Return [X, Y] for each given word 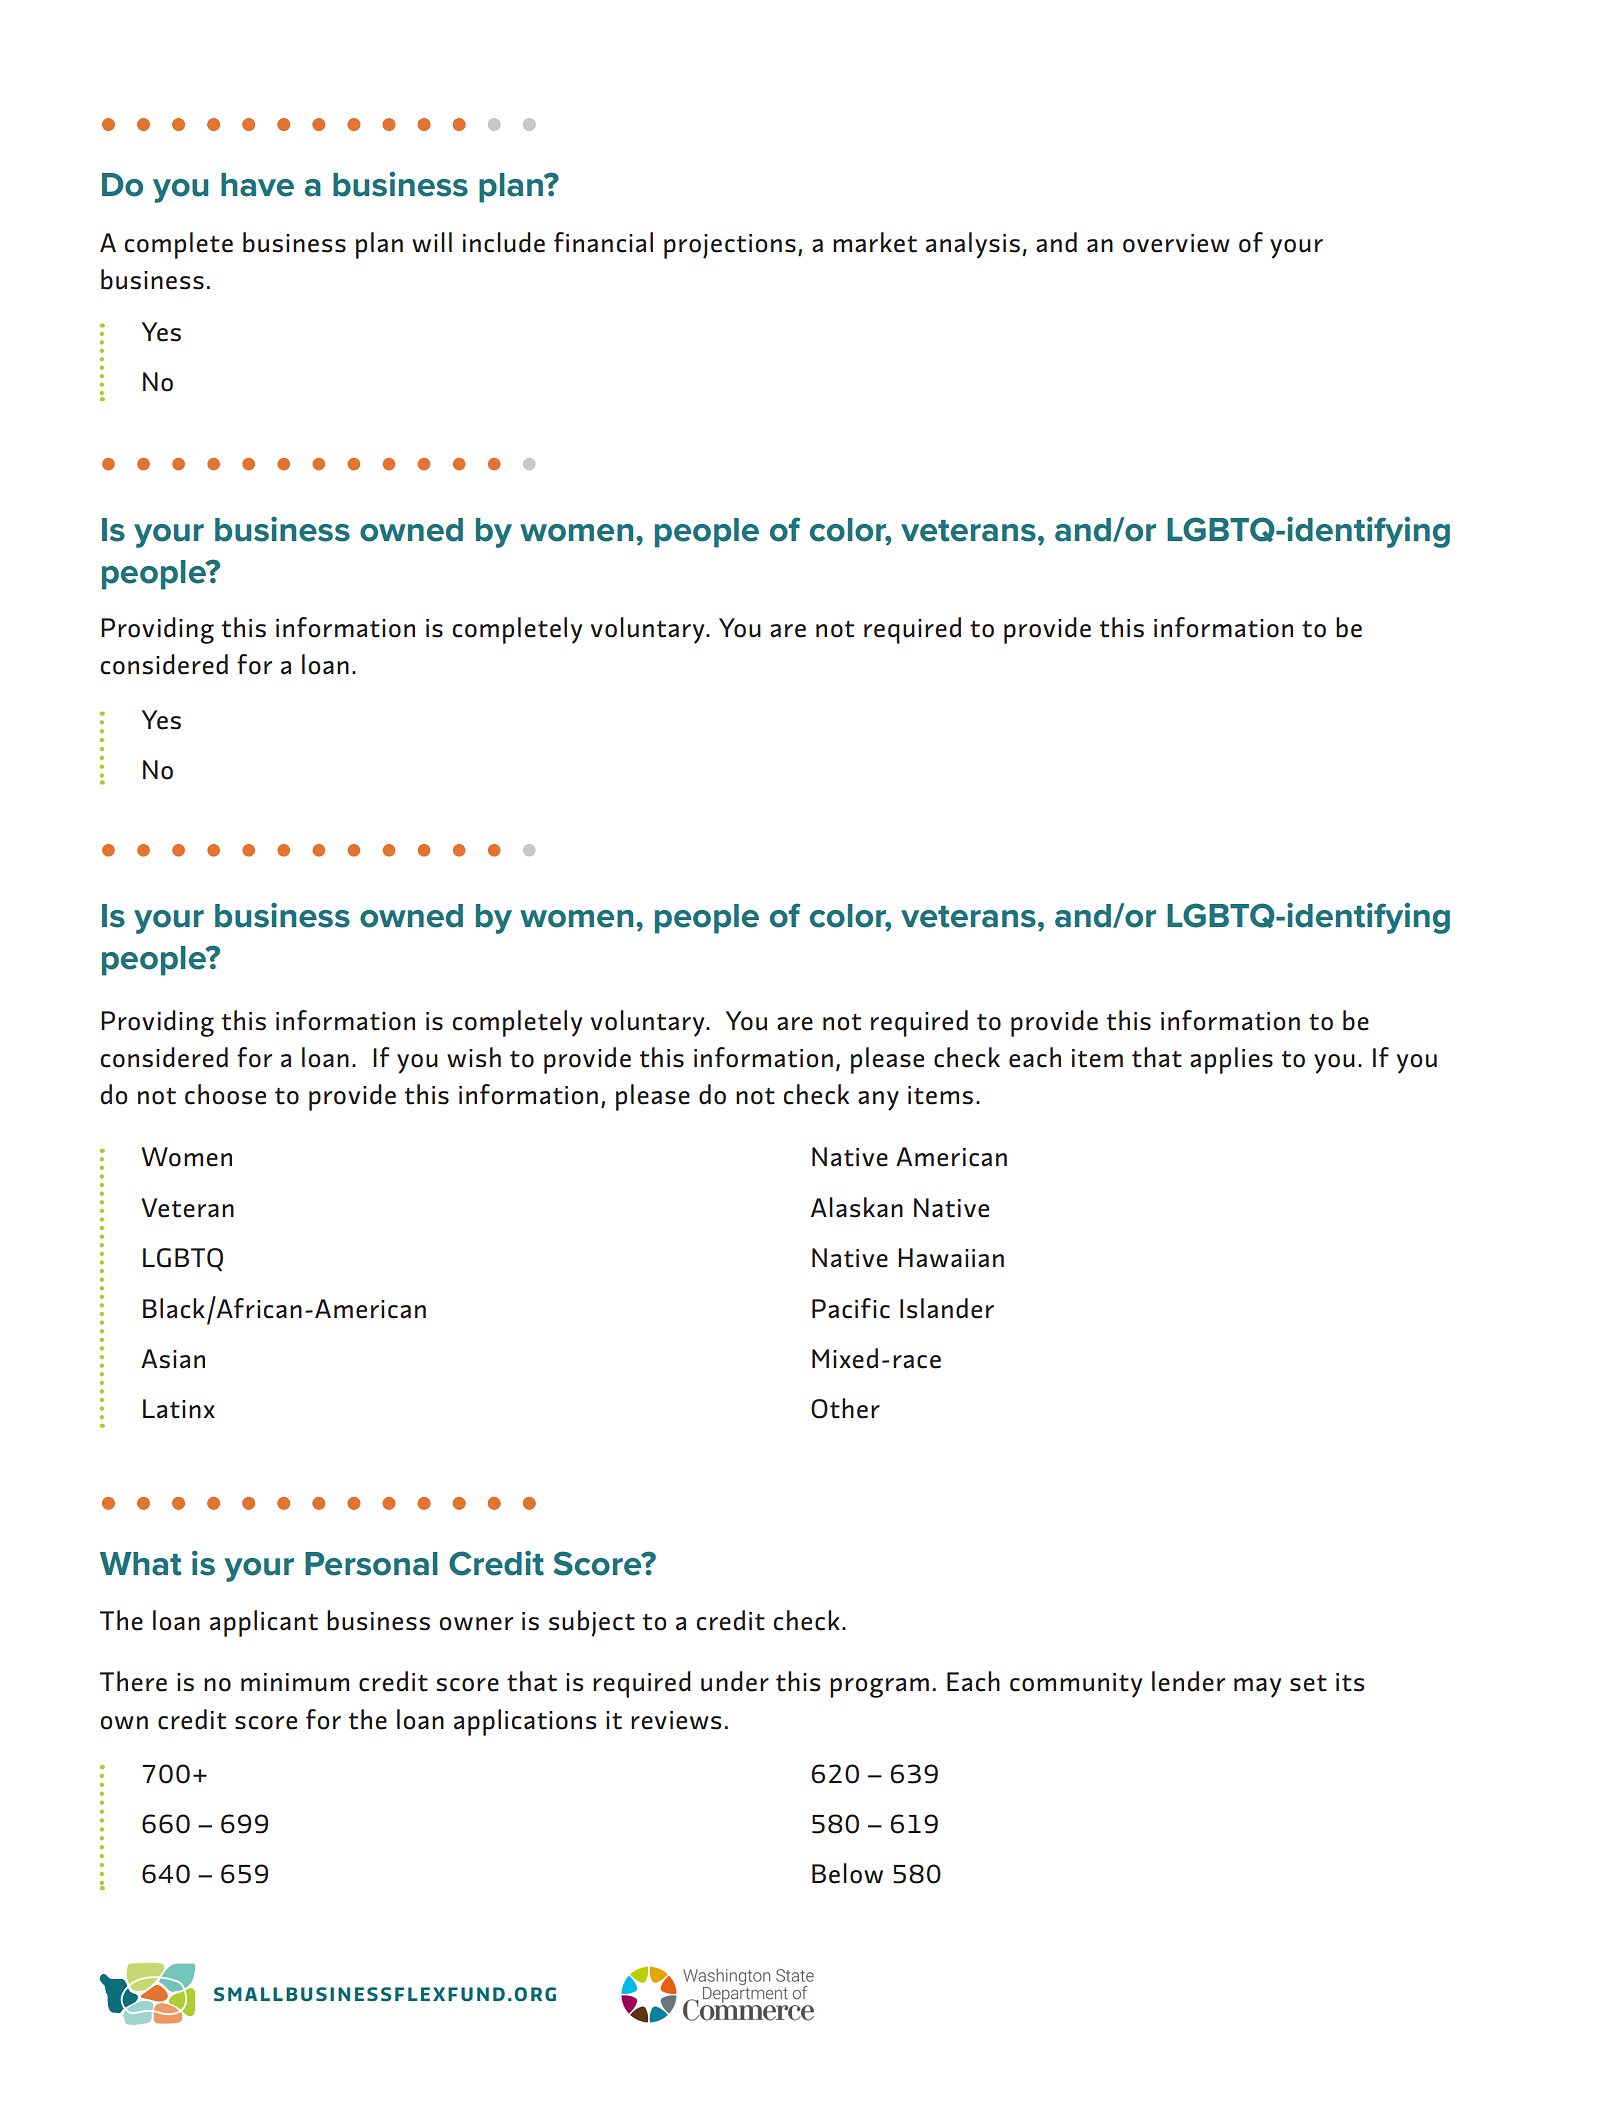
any [878, 1101]
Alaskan [857, 1207]
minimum [295, 1682]
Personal [371, 1564]
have [257, 185]
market [875, 242]
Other [845, 1408]
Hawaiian [951, 1258]
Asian [173, 1359]
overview [1176, 243]
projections [730, 246]
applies [1231, 1060]
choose [225, 1094]
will [432, 242]
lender [1188, 1681]
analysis [973, 245]
